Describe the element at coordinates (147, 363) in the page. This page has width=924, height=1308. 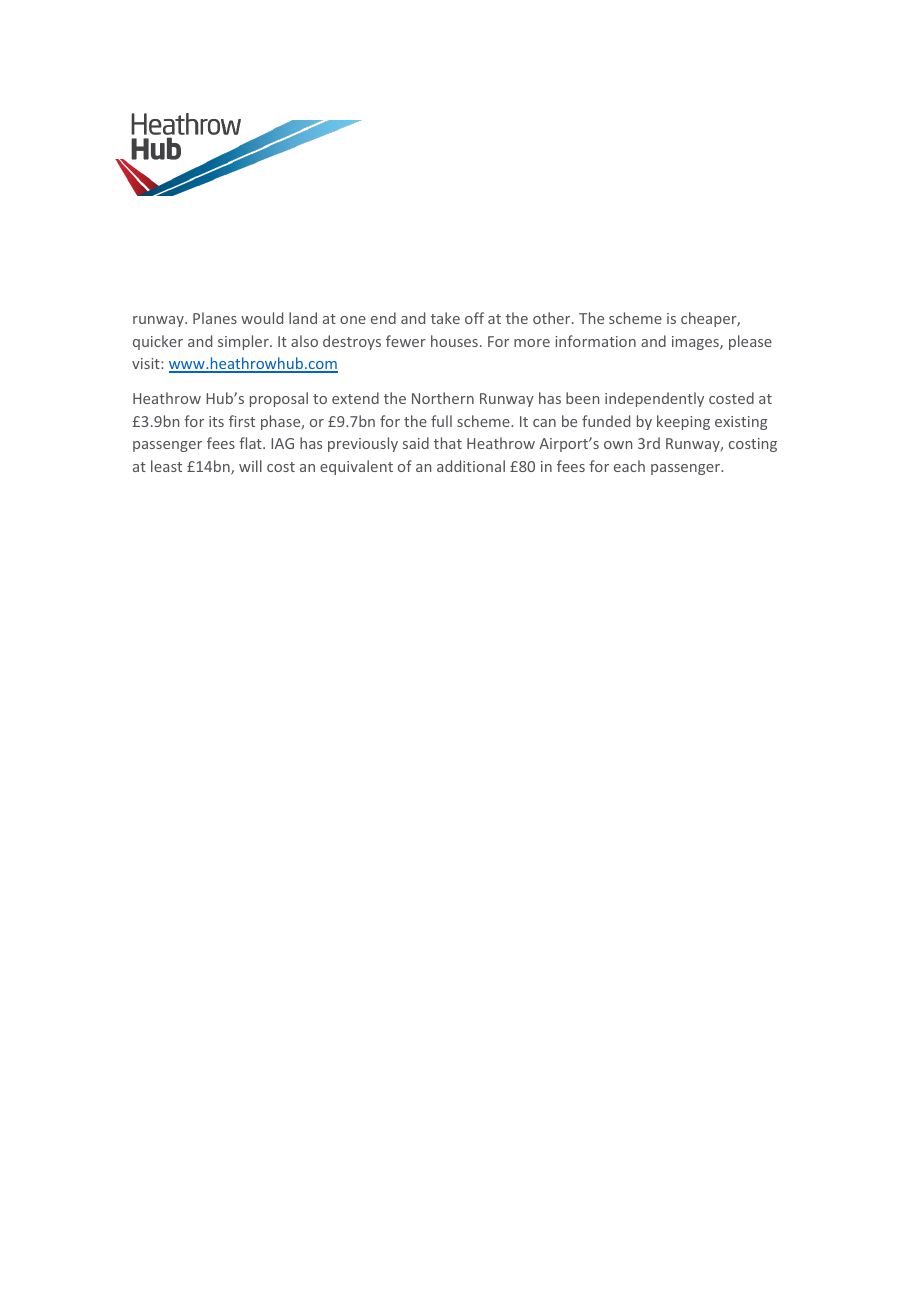
I see `visit` at that location.
